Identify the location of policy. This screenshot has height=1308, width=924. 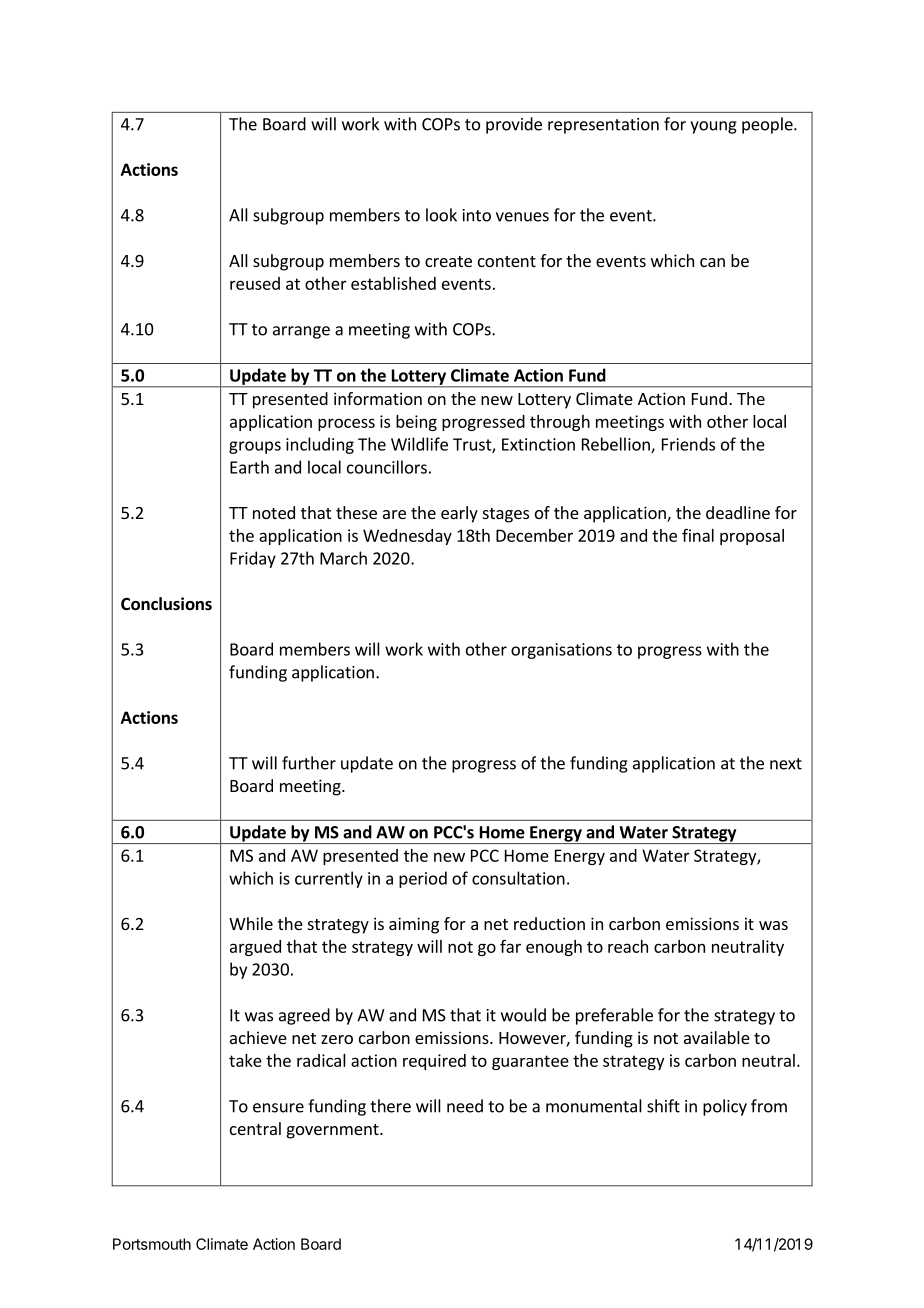
(725, 1107).
